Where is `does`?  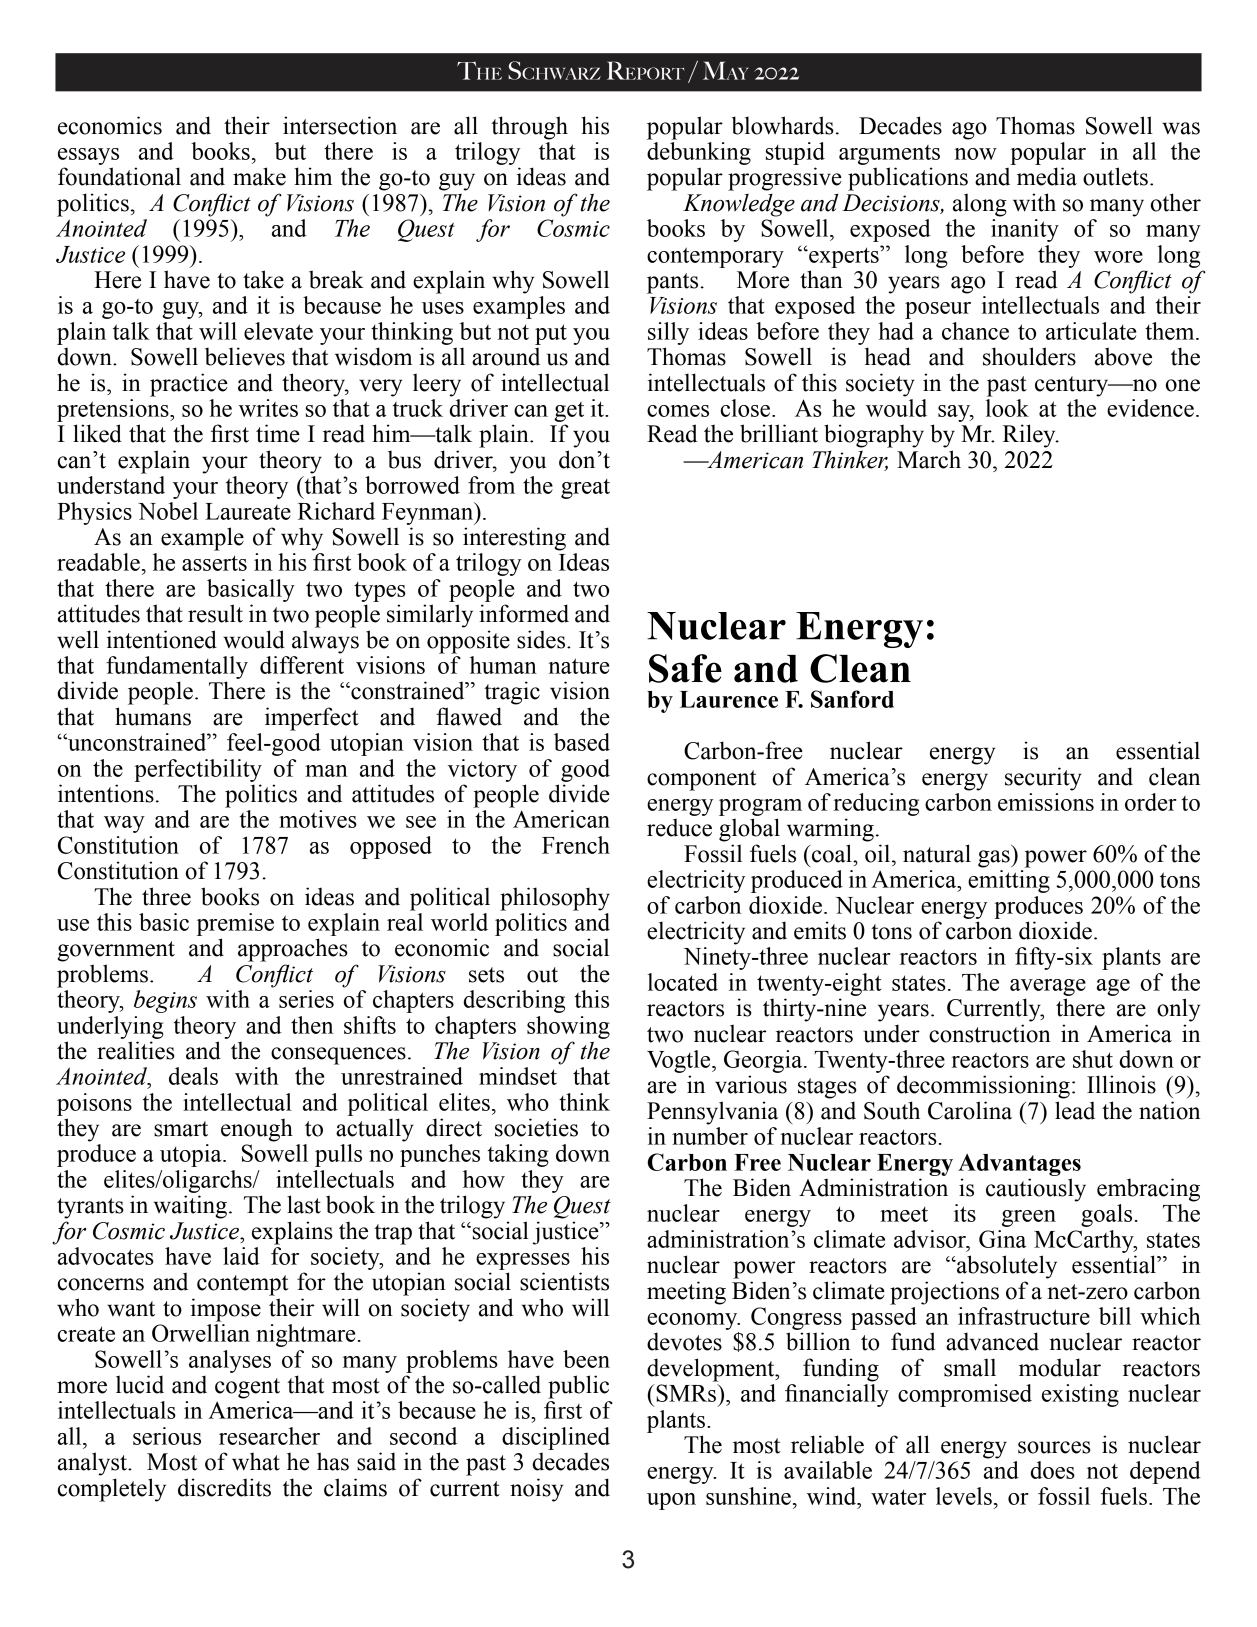 does is located at coordinates (1052, 1470).
